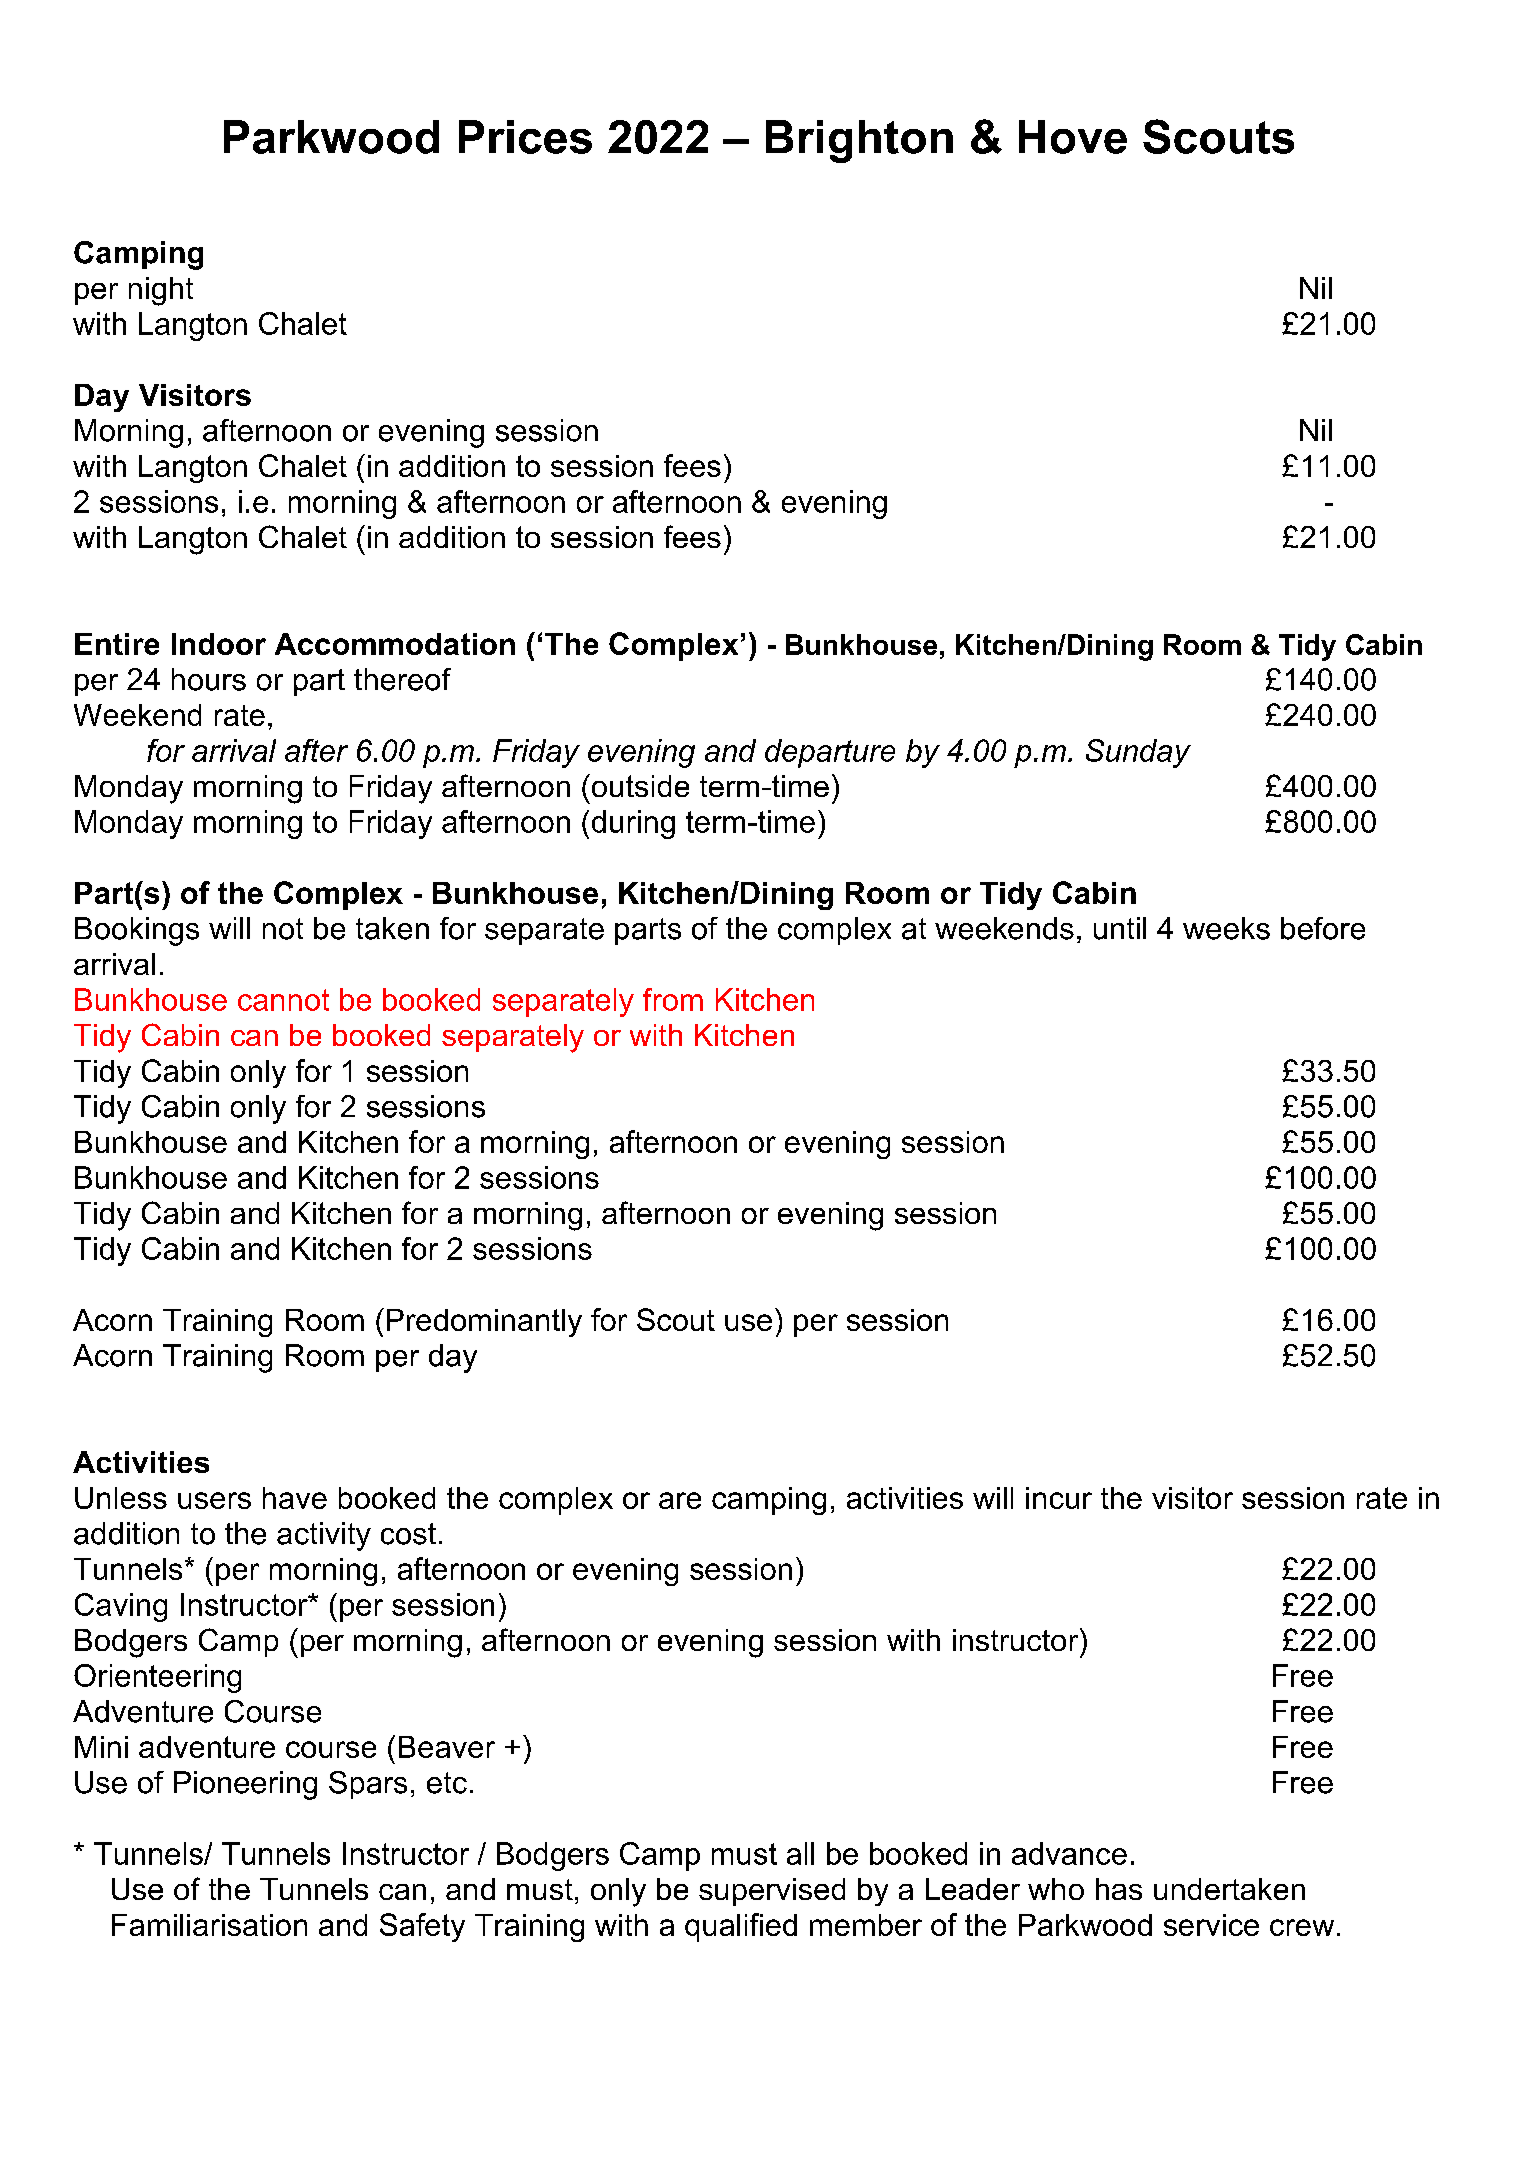  What do you see at coordinates (1059, 1498) in the screenshot?
I see `incur` at bounding box center [1059, 1498].
